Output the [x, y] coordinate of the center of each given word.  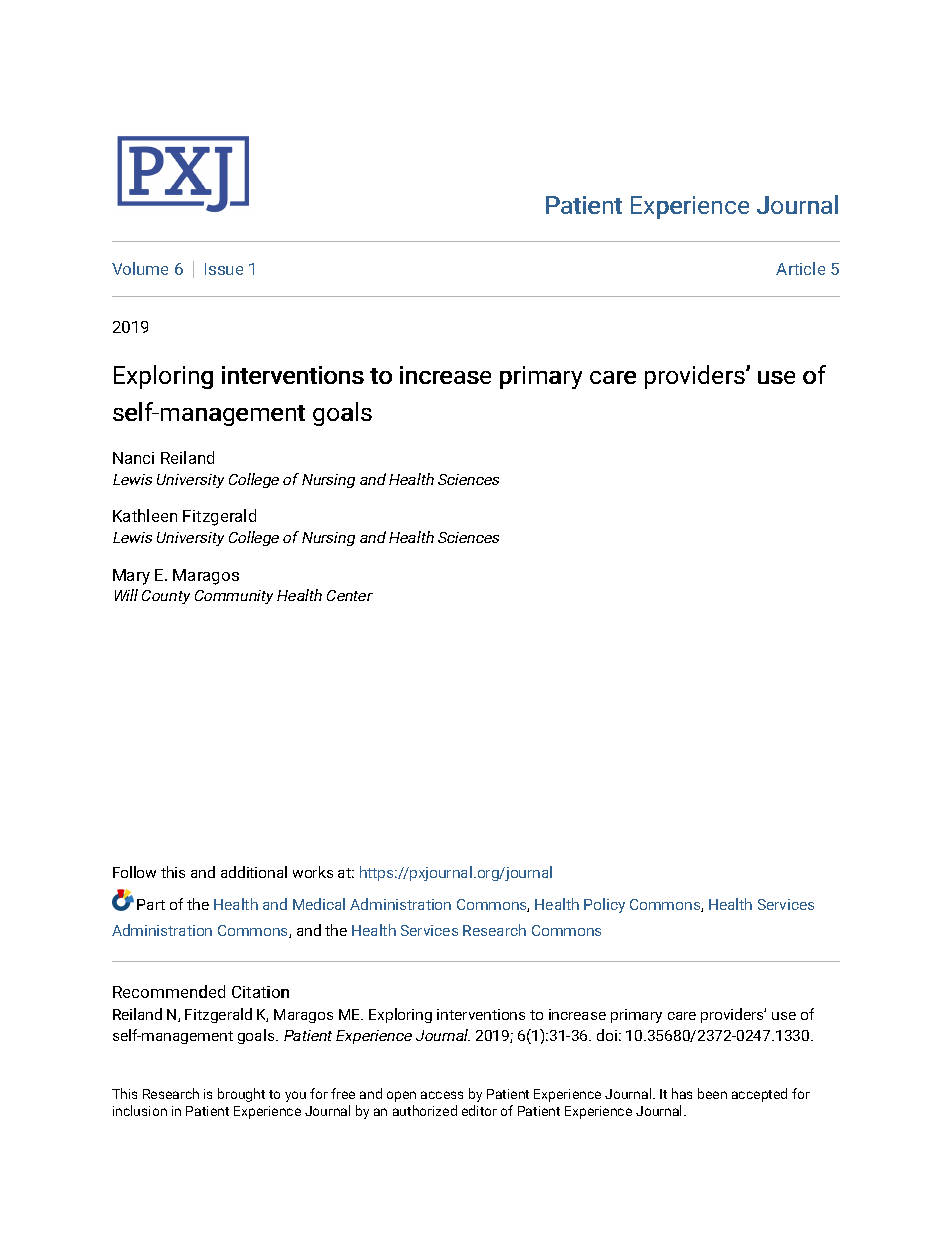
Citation [260, 992]
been [712, 1093]
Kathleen [145, 515]
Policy [604, 905]
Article [800, 268]
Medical [319, 904]
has [682, 1093]
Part [151, 904]
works [313, 872]
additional [254, 872]
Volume [140, 268]
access [442, 1095]
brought [241, 1095]
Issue [224, 269]
